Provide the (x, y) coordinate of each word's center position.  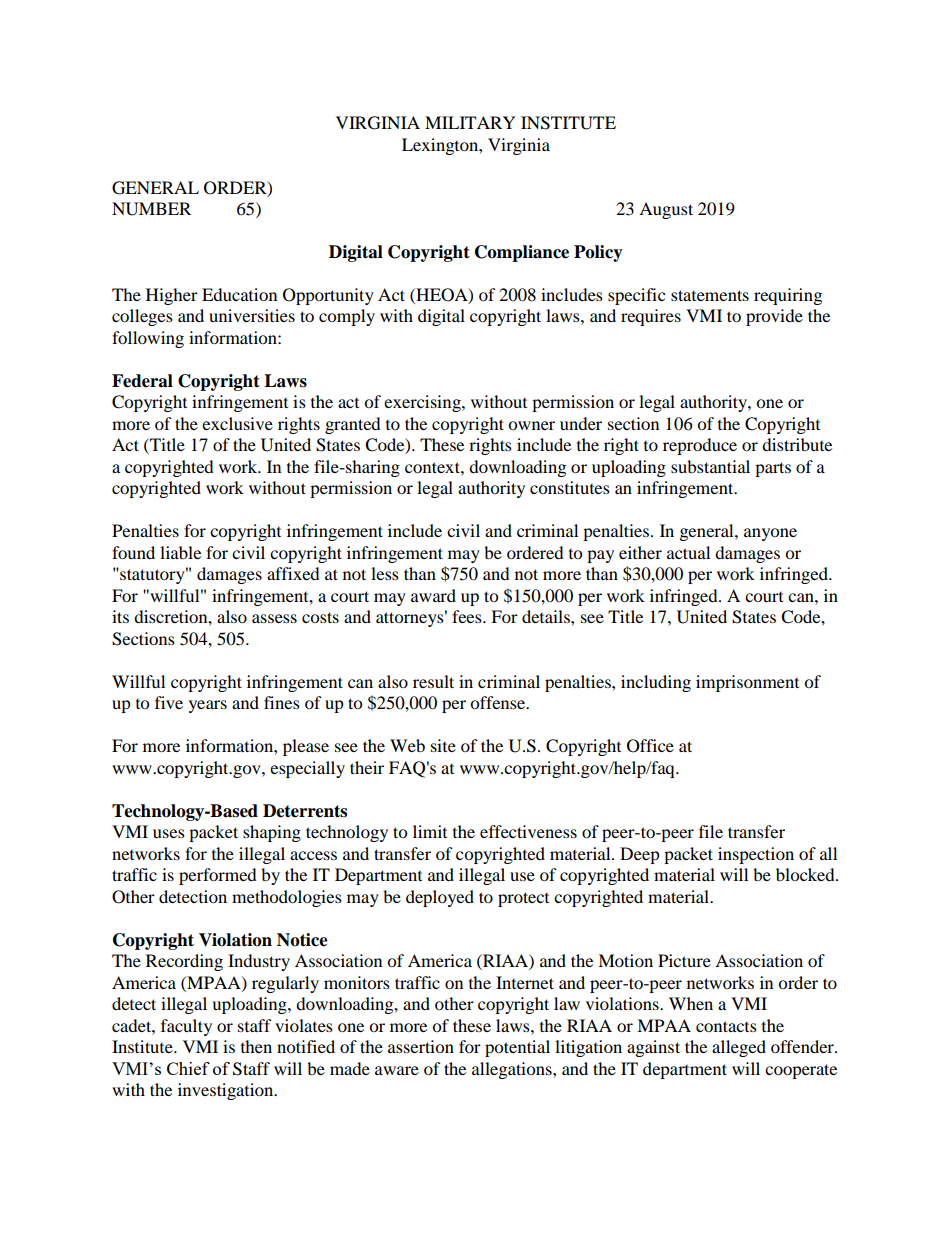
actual (688, 552)
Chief (188, 1068)
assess (274, 618)
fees (468, 616)
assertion (421, 1046)
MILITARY (470, 122)
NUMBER (151, 209)
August (666, 210)
